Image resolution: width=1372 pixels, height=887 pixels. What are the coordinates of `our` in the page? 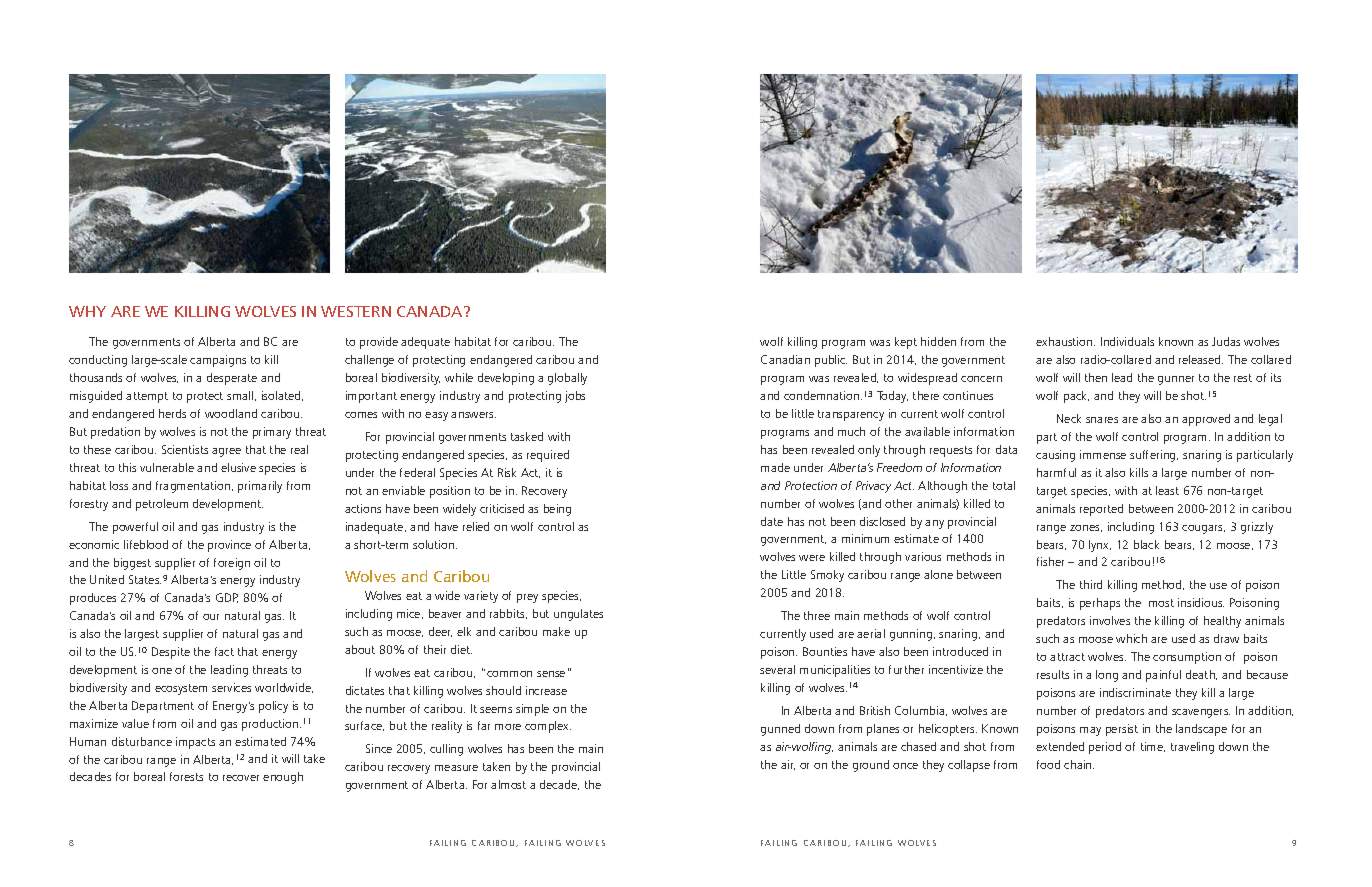 It's located at (211, 617).
